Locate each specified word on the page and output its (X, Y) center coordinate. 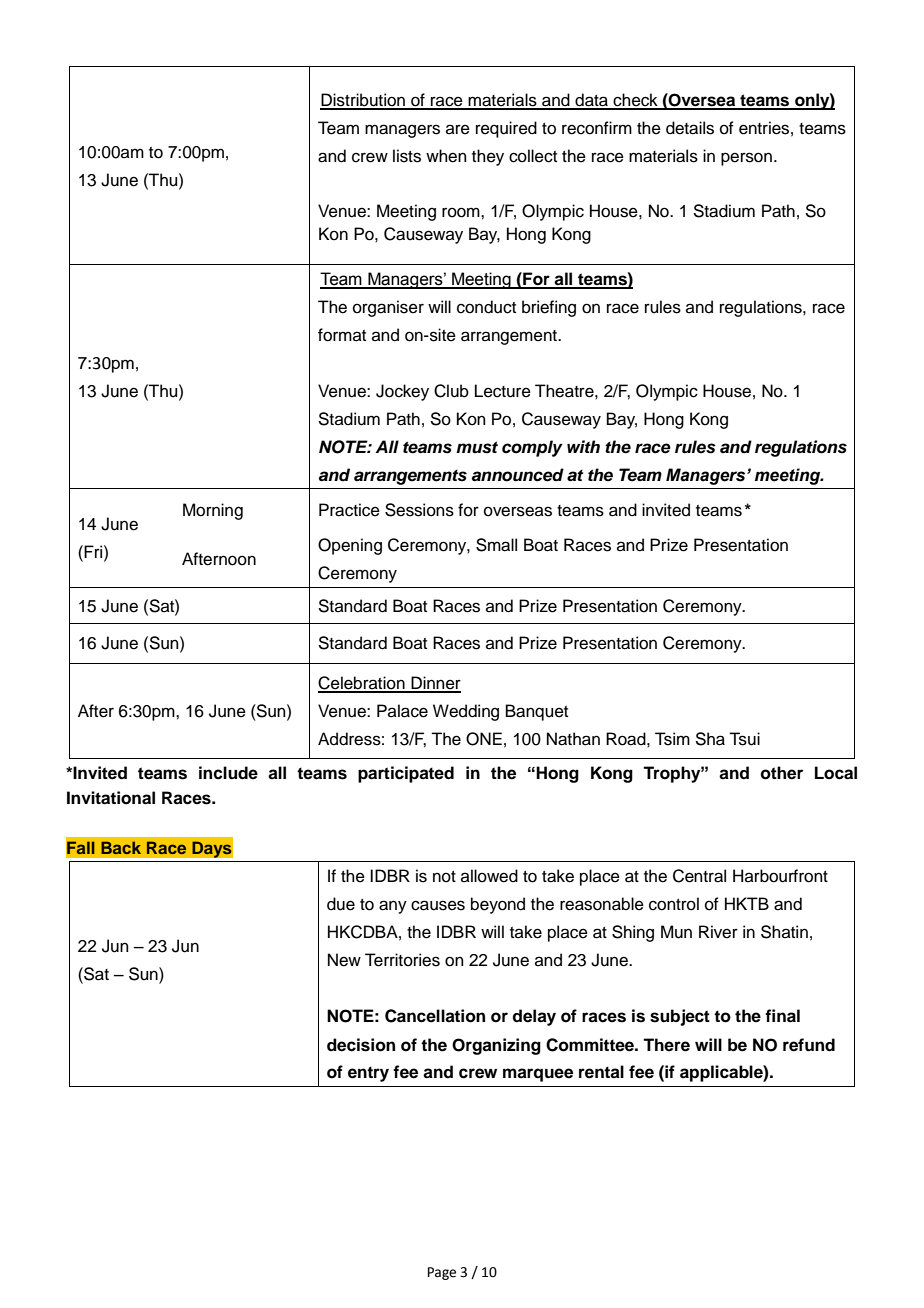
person (746, 159)
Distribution (363, 101)
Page (442, 1273)
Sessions (419, 510)
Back (121, 847)
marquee (538, 1075)
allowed (489, 876)
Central (699, 876)
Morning (213, 511)
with (583, 446)
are (458, 129)
